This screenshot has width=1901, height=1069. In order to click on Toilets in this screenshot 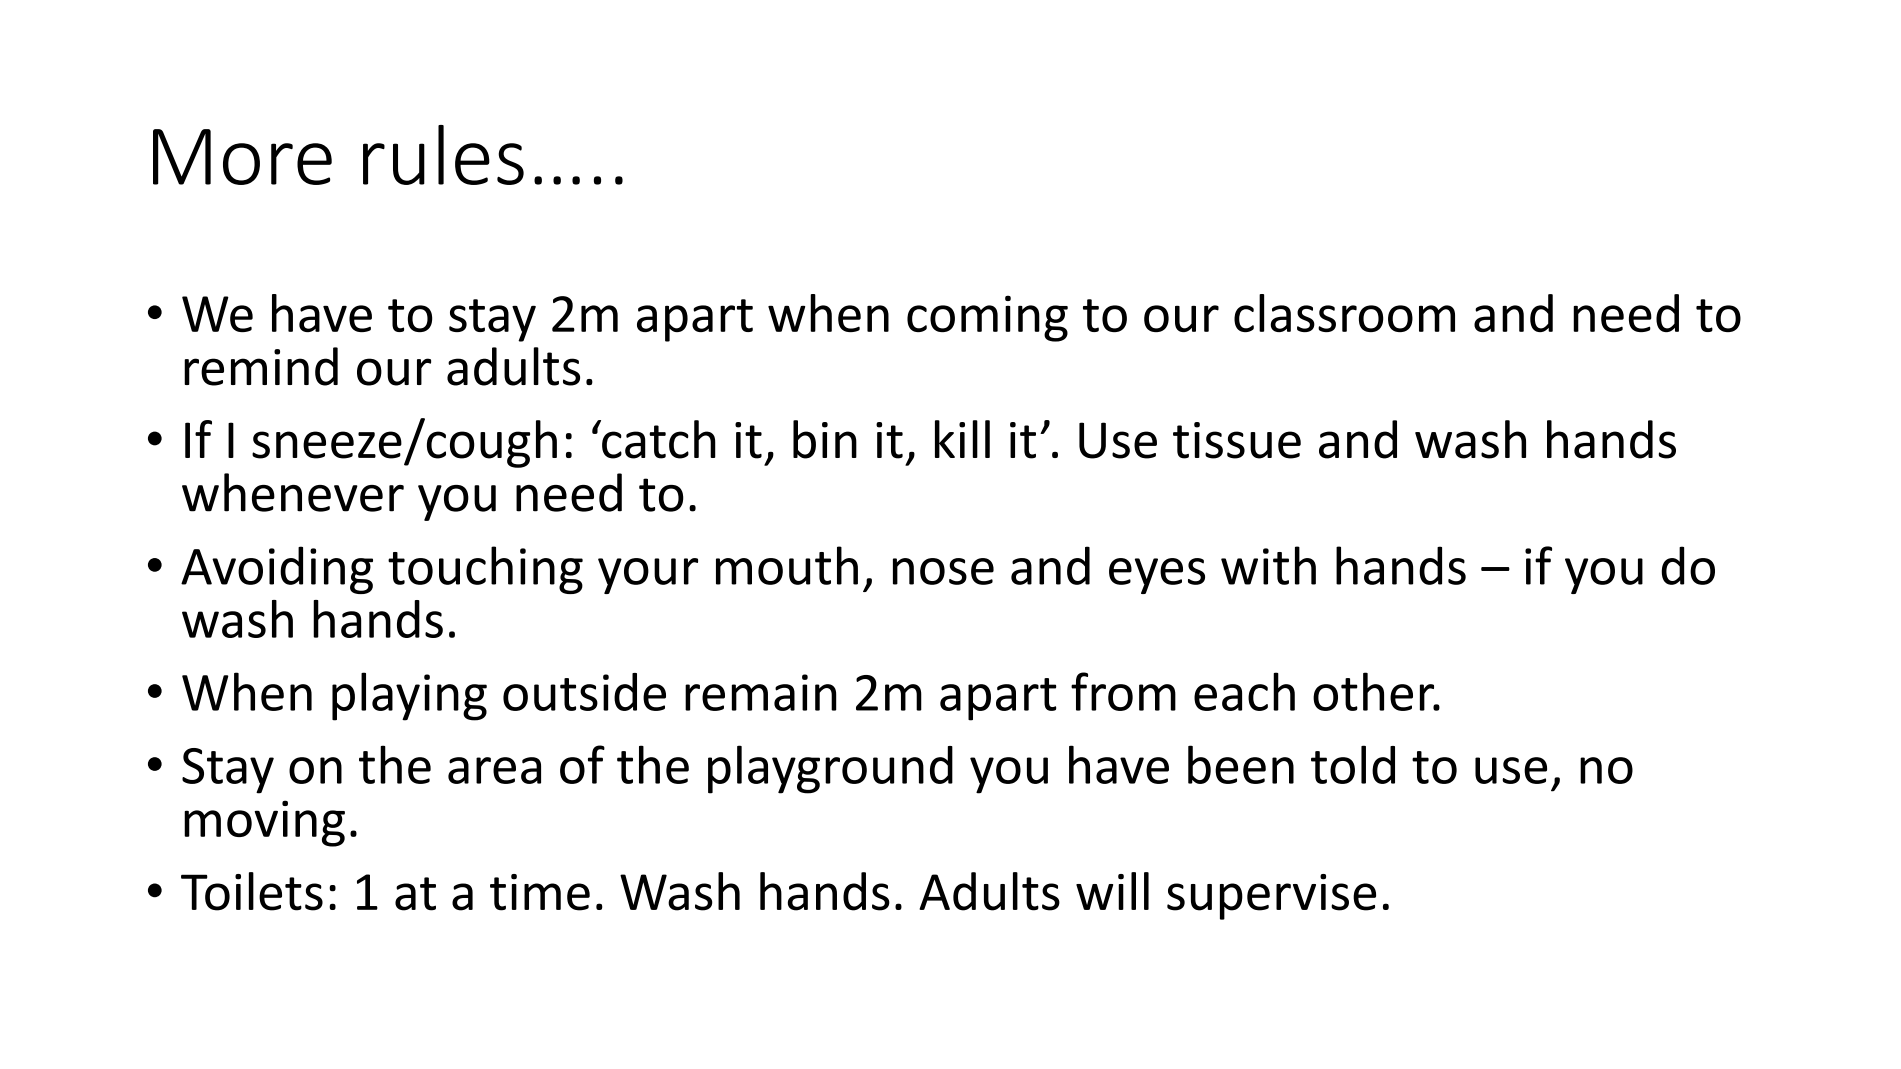, I will do `click(252, 891)`.
